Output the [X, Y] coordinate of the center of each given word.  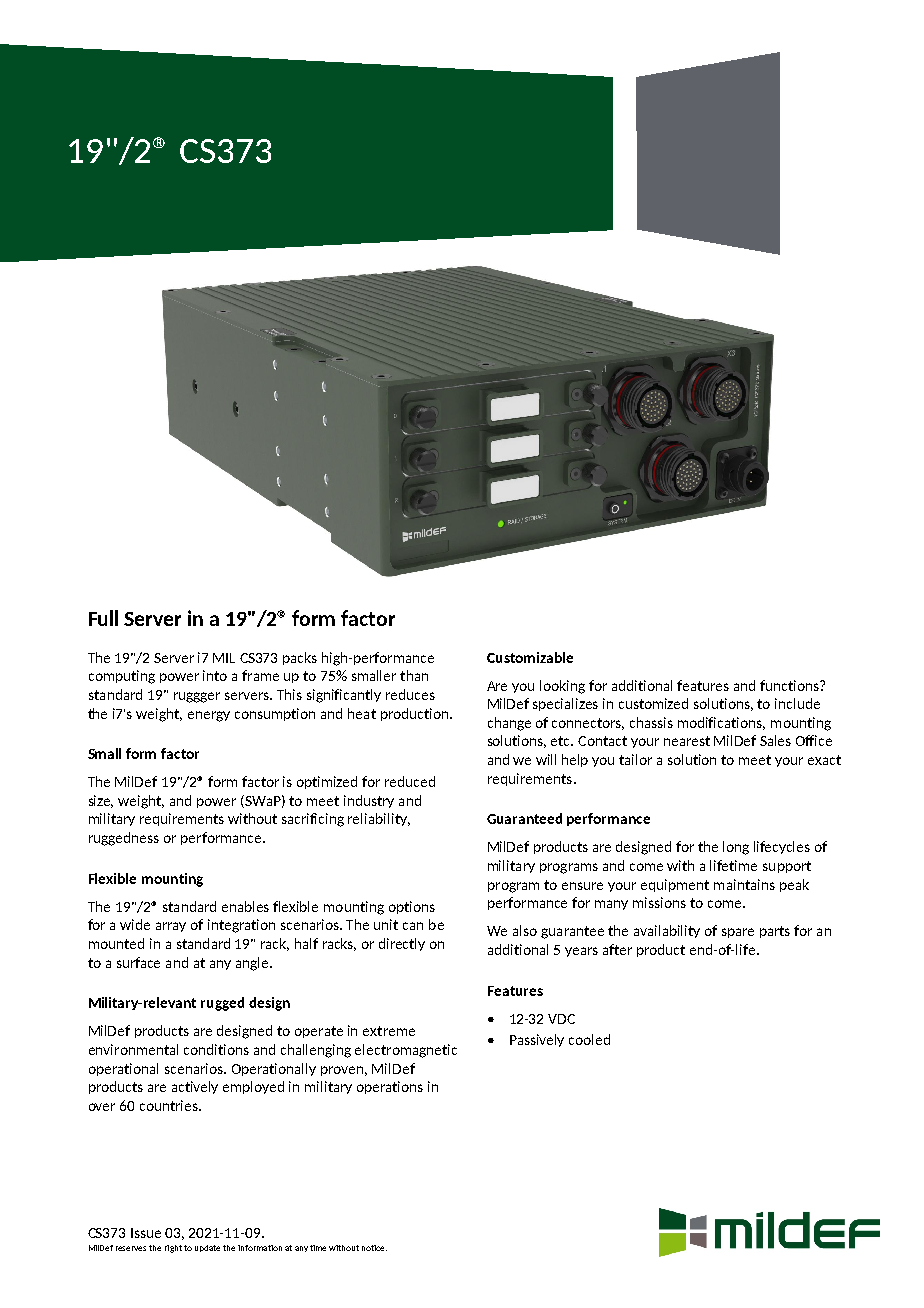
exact [824, 760]
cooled [589, 1039]
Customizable [530, 657]
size [101, 801]
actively [195, 1087]
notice [374, 1248]
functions [790, 685]
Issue [146, 1233]
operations [390, 1087]
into [215, 675]
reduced [410, 781]
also [525, 930]
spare [738, 933]
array [171, 927]
